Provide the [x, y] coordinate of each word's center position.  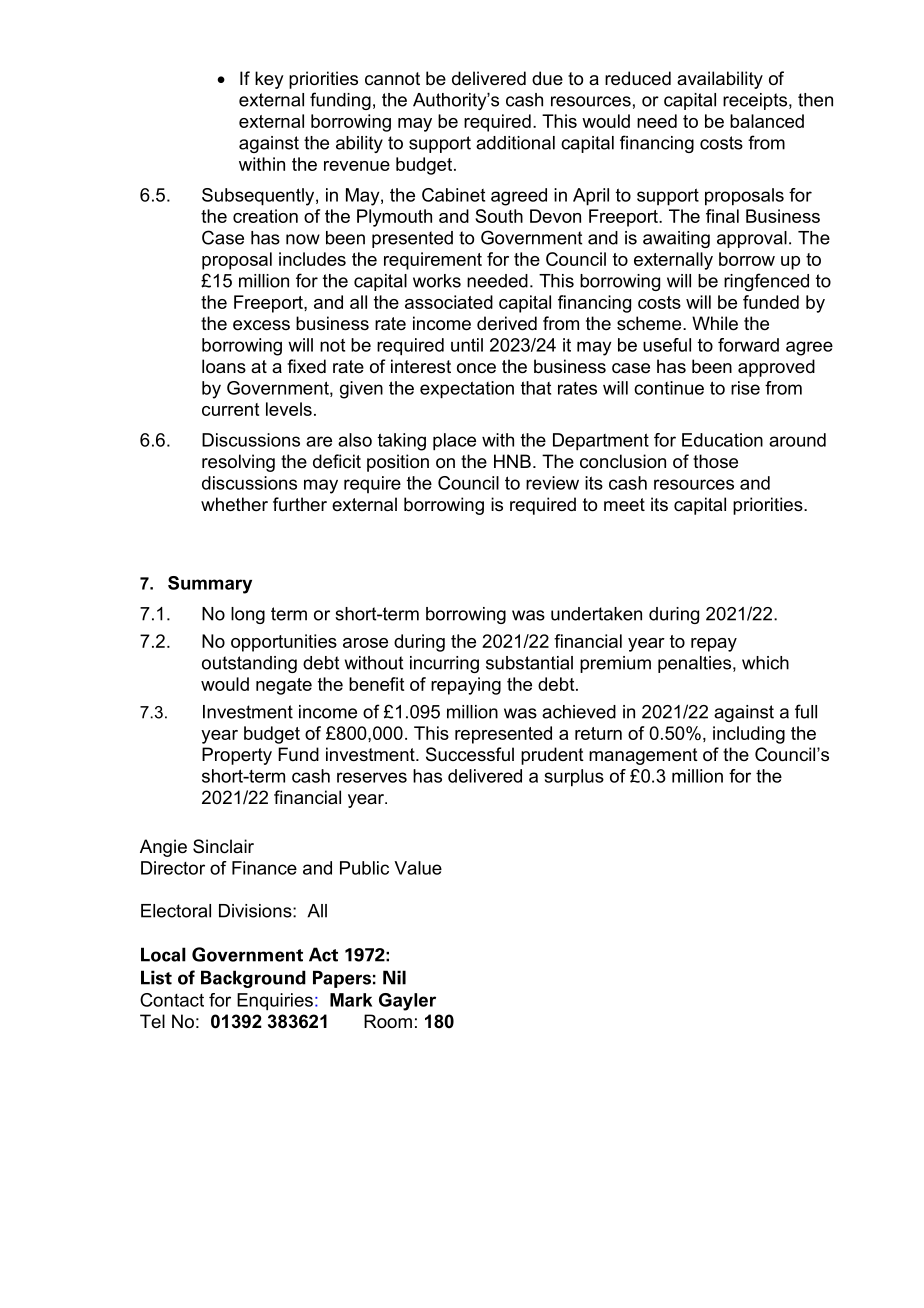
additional [515, 143]
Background [253, 979]
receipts [755, 101]
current [230, 409]
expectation [467, 390]
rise [745, 388]
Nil [394, 977]
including [749, 735]
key [269, 80]
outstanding [249, 664]
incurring [444, 664]
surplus [574, 778]
